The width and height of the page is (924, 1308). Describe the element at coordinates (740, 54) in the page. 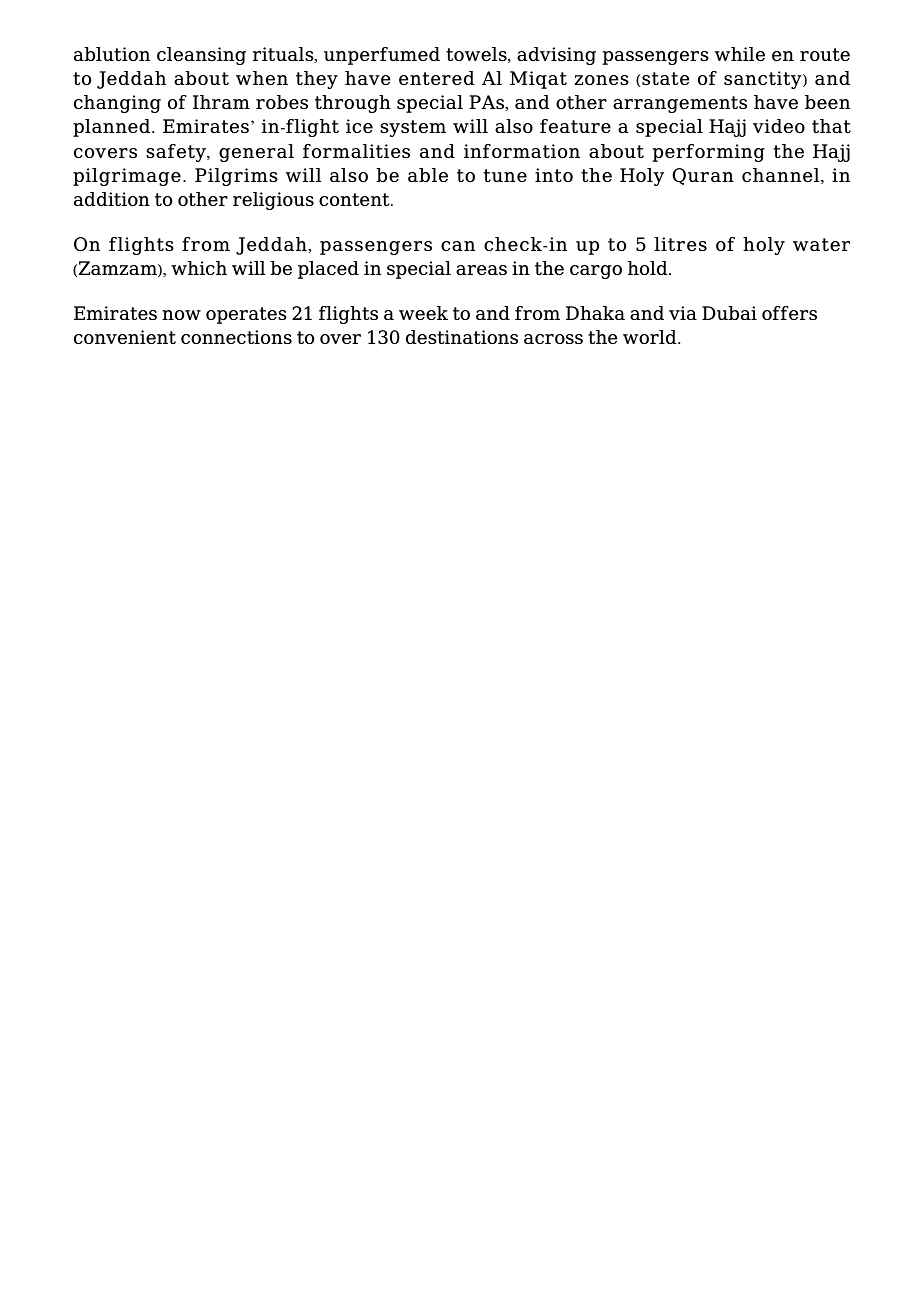

I see `while` at that location.
